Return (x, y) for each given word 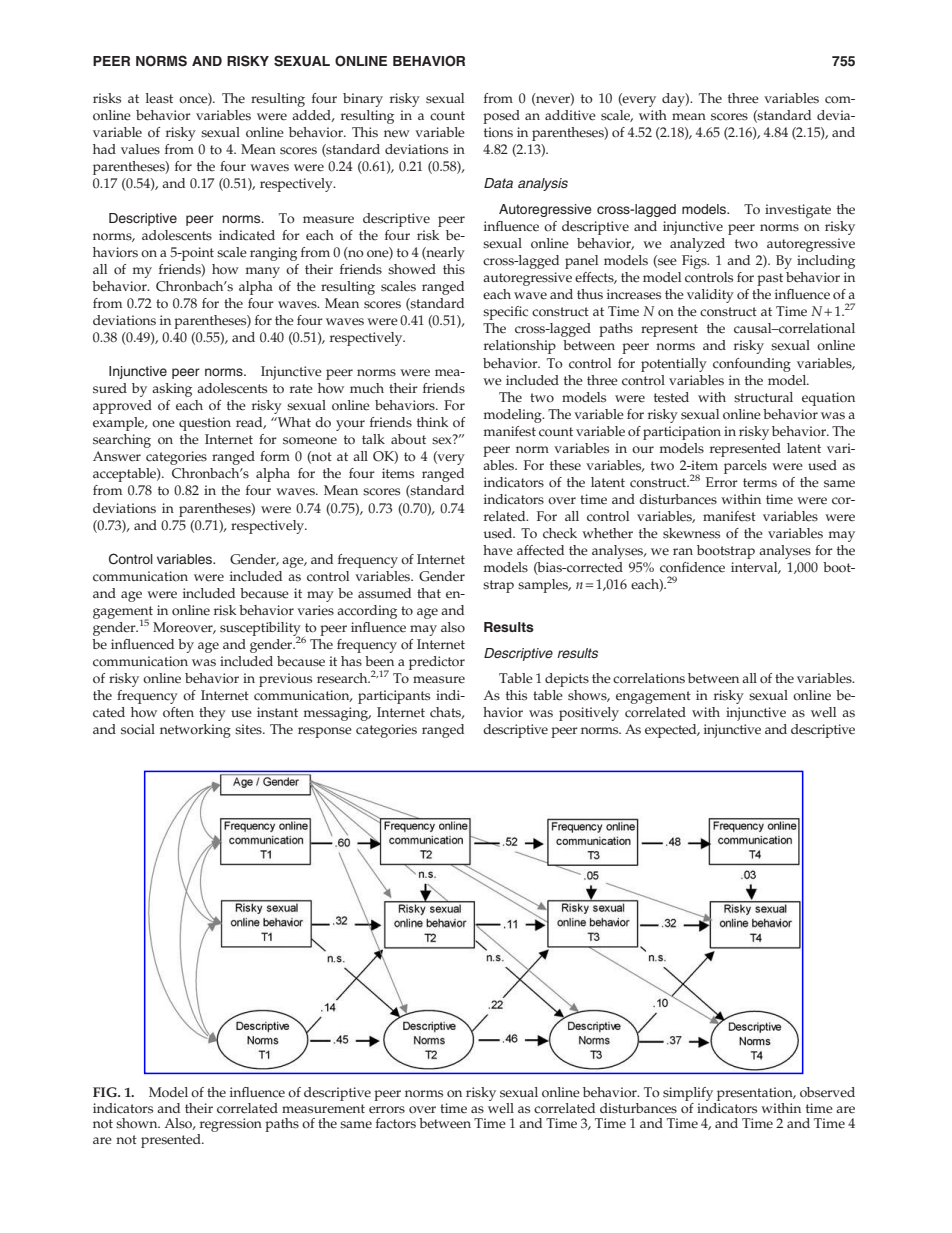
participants (394, 697)
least (159, 98)
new (397, 134)
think (432, 422)
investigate (798, 211)
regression (229, 1126)
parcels (745, 467)
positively (589, 714)
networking (195, 731)
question (205, 424)
